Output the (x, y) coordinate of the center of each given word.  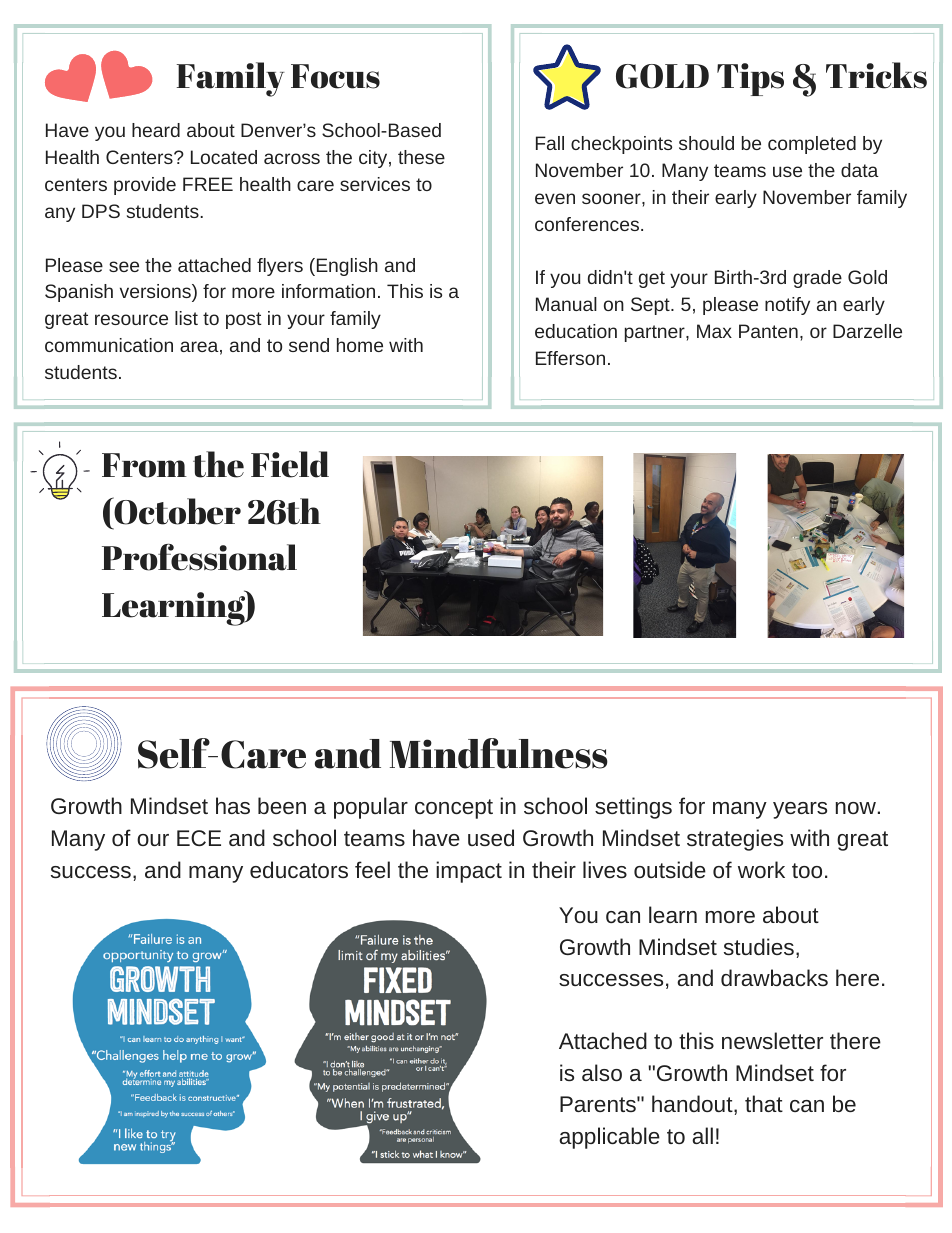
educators (299, 869)
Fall (550, 143)
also (602, 1072)
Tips (750, 79)
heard (156, 130)
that (764, 1103)
